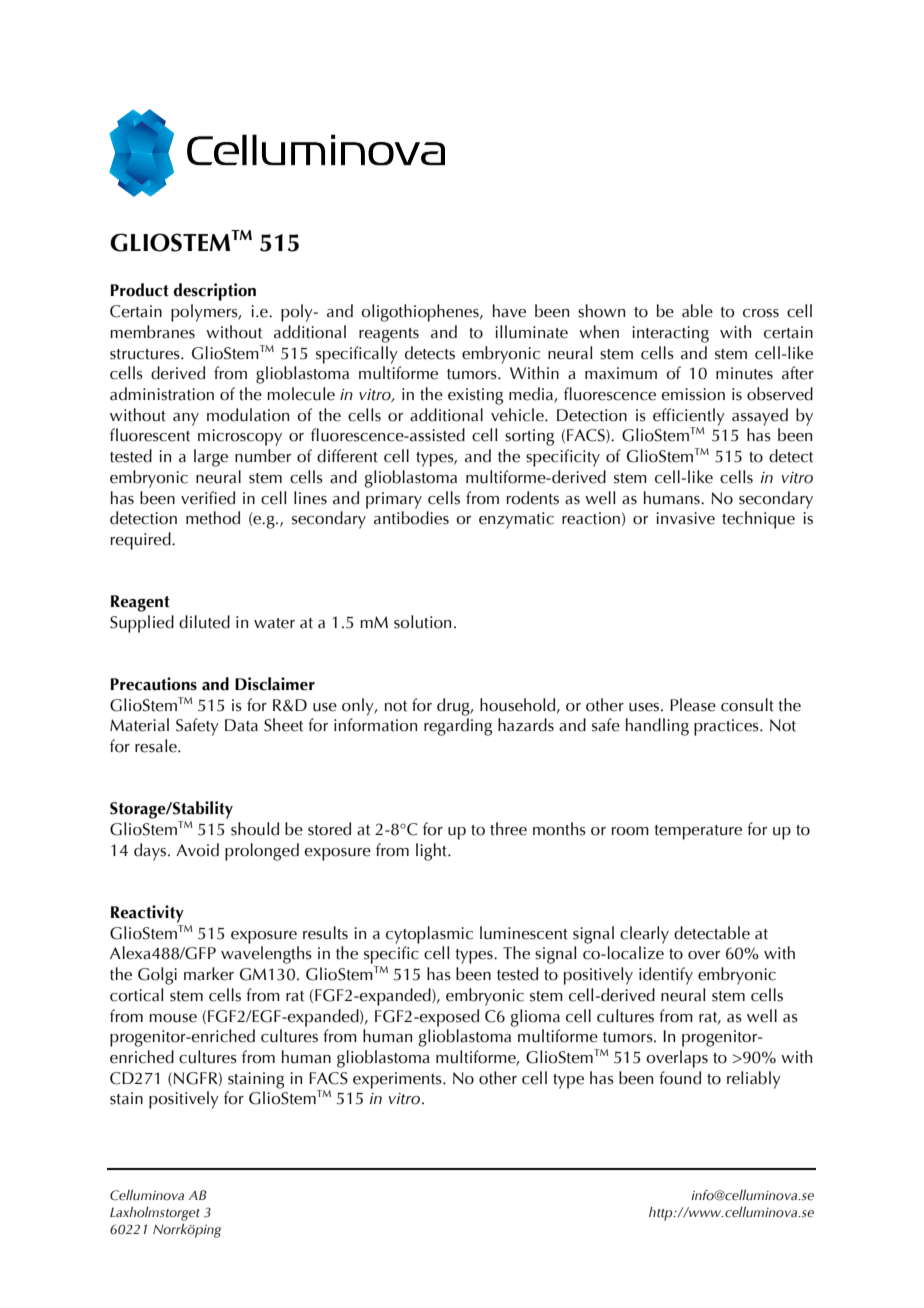 Image resolution: width=924 pixels, height=1308 pixels. Describe the element at coordinates (693, 705) in the image. I see `Please` at that location.
